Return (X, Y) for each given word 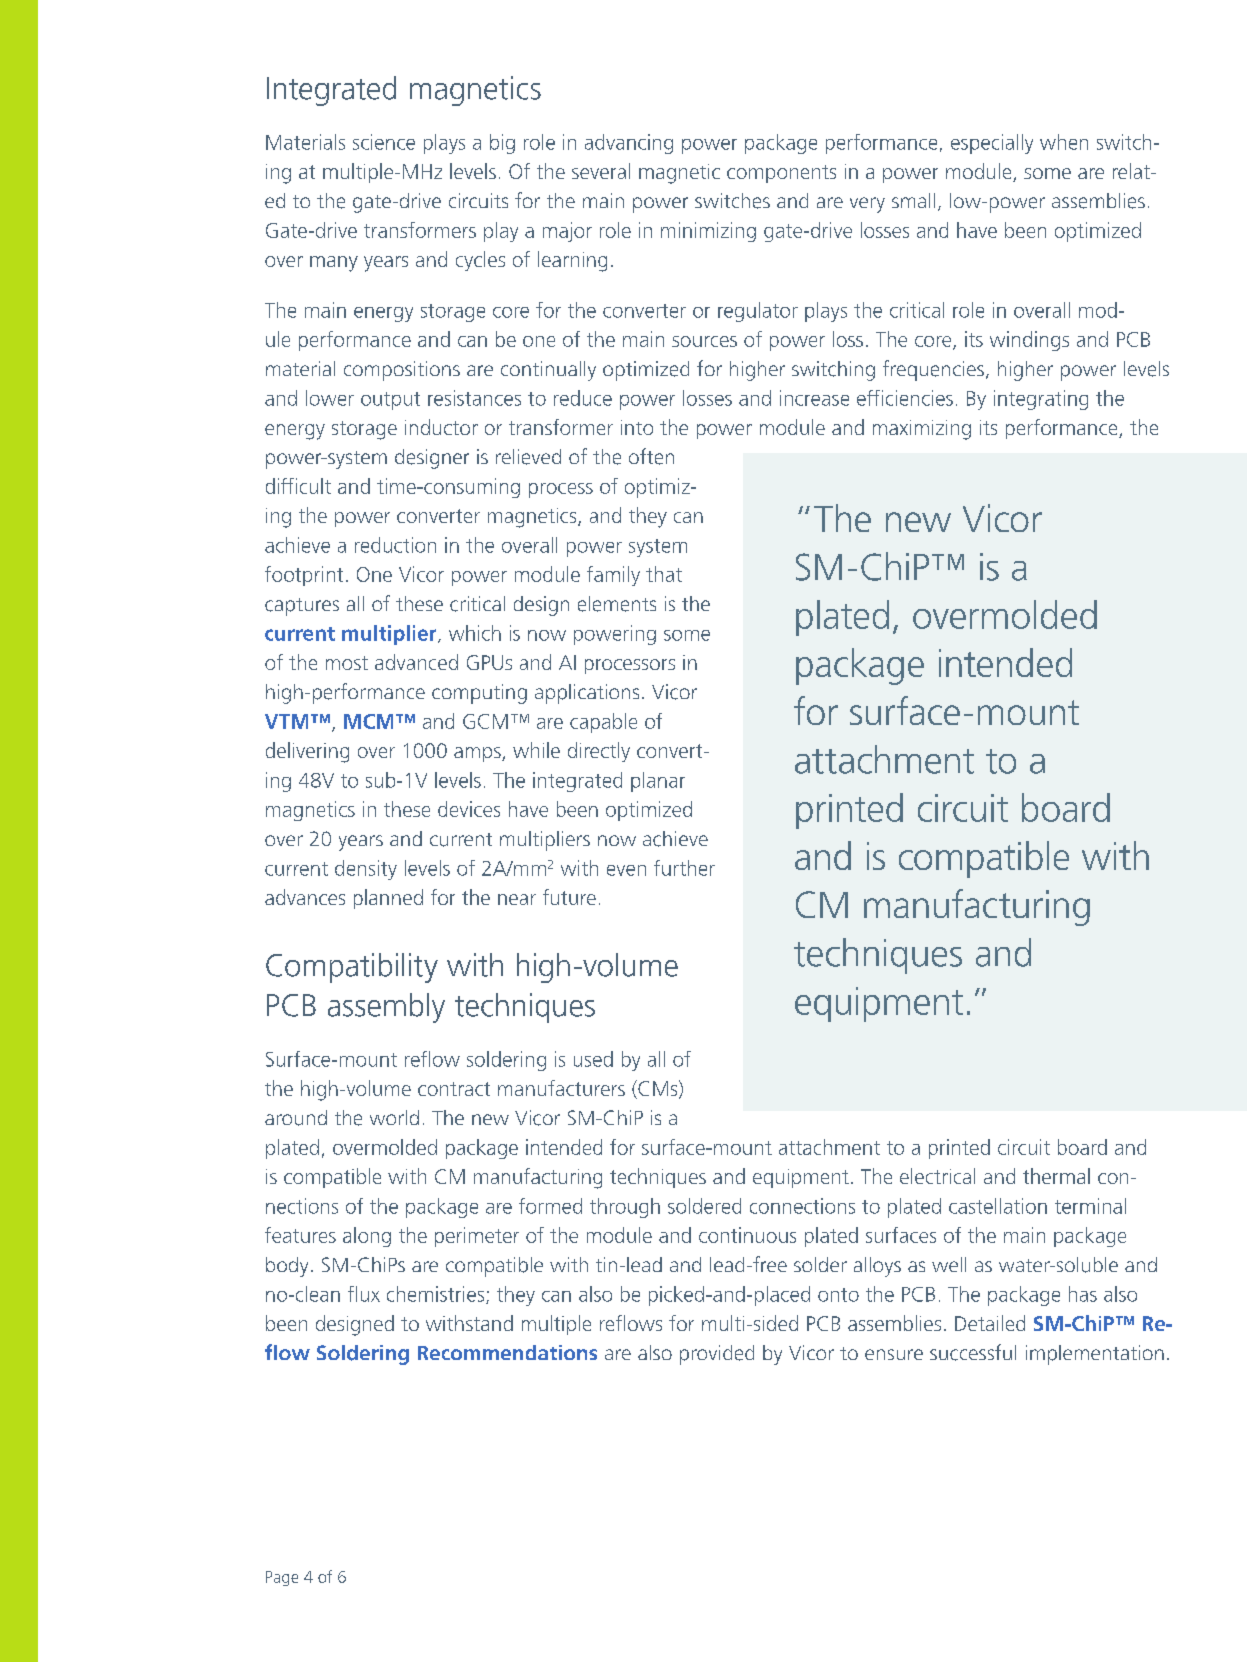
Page (282, 1578)
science (384, 142)
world (394, 1117)
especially (992, 144)
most (347, 663)
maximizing (922, 430)
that (664, 574)
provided (717, 1355)
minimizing (708, 232)
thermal (1056, 1176)
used (593, 1059)
